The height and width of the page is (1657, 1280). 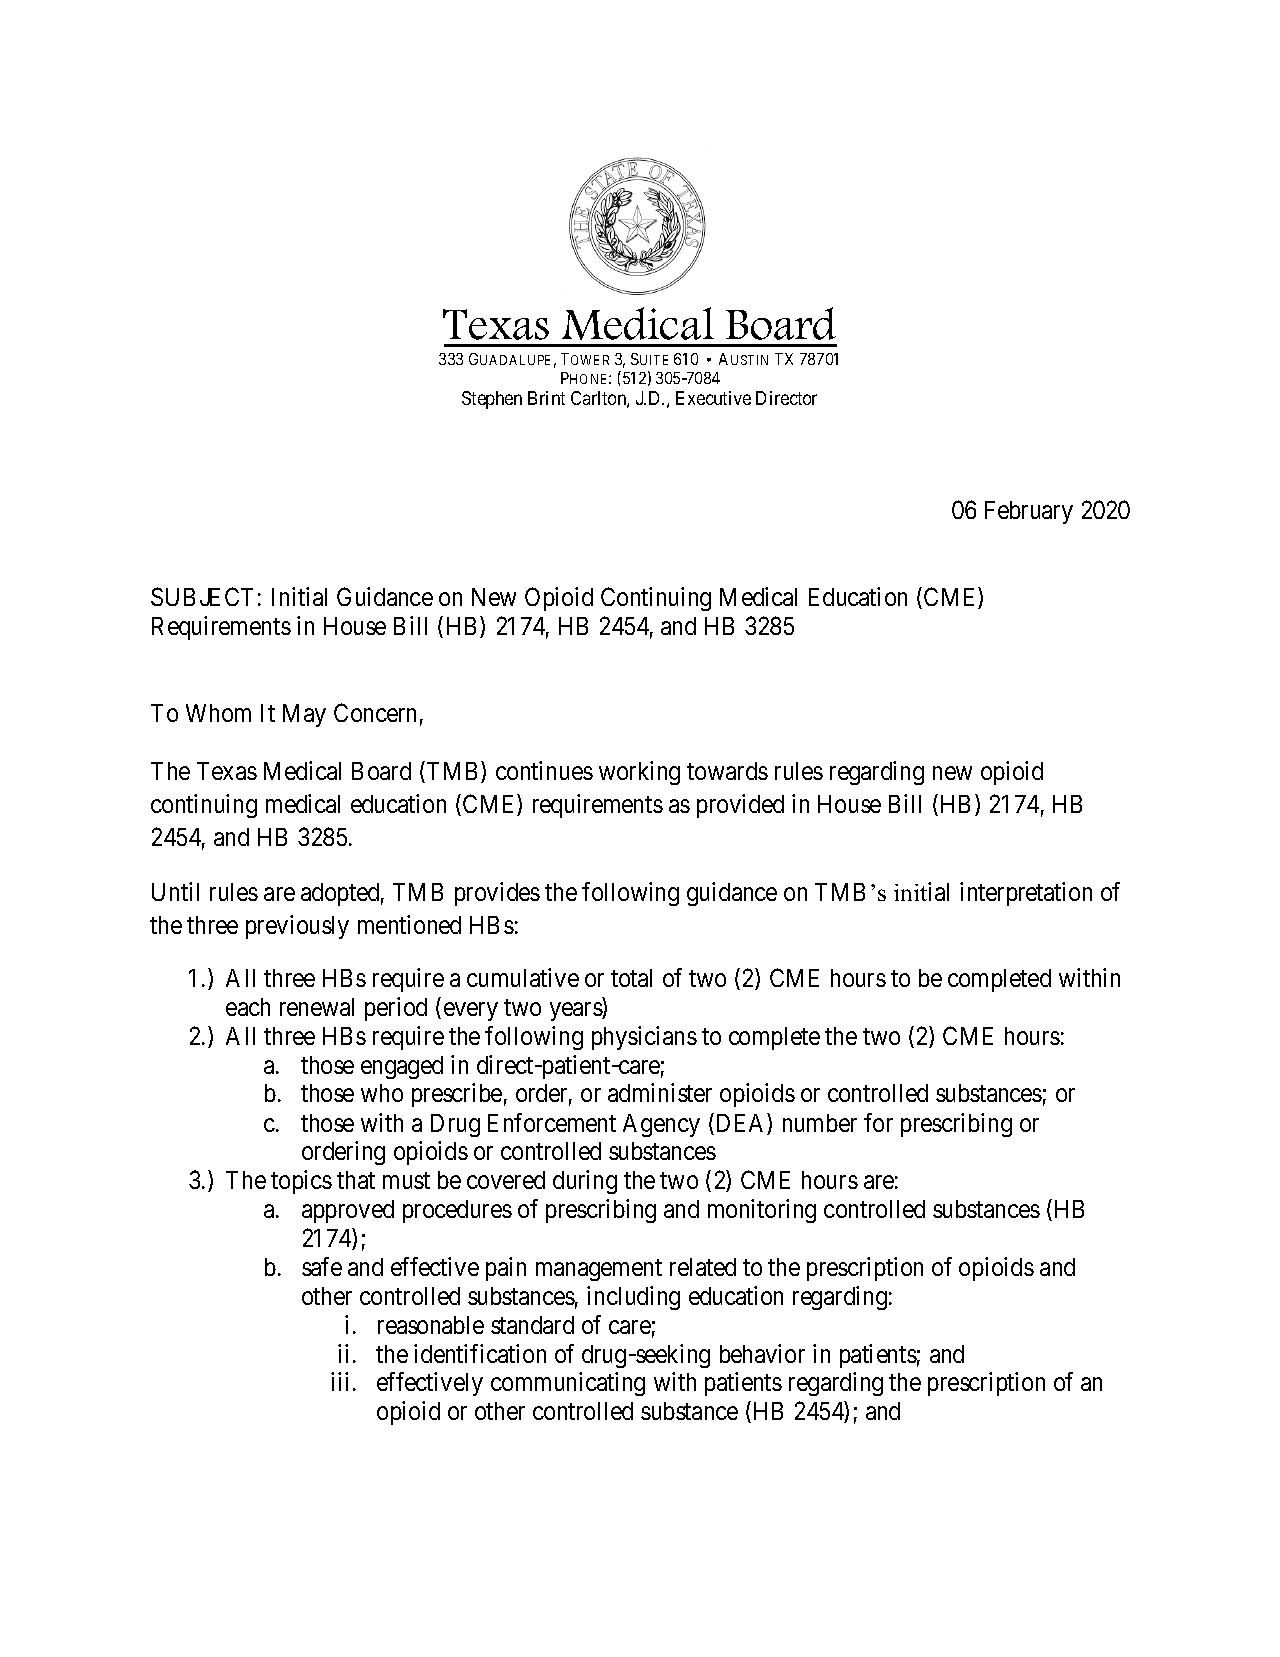 What do you see at coordinates (546, 398) in the page?
I see `Brint` at bounding box center [546, 398].
